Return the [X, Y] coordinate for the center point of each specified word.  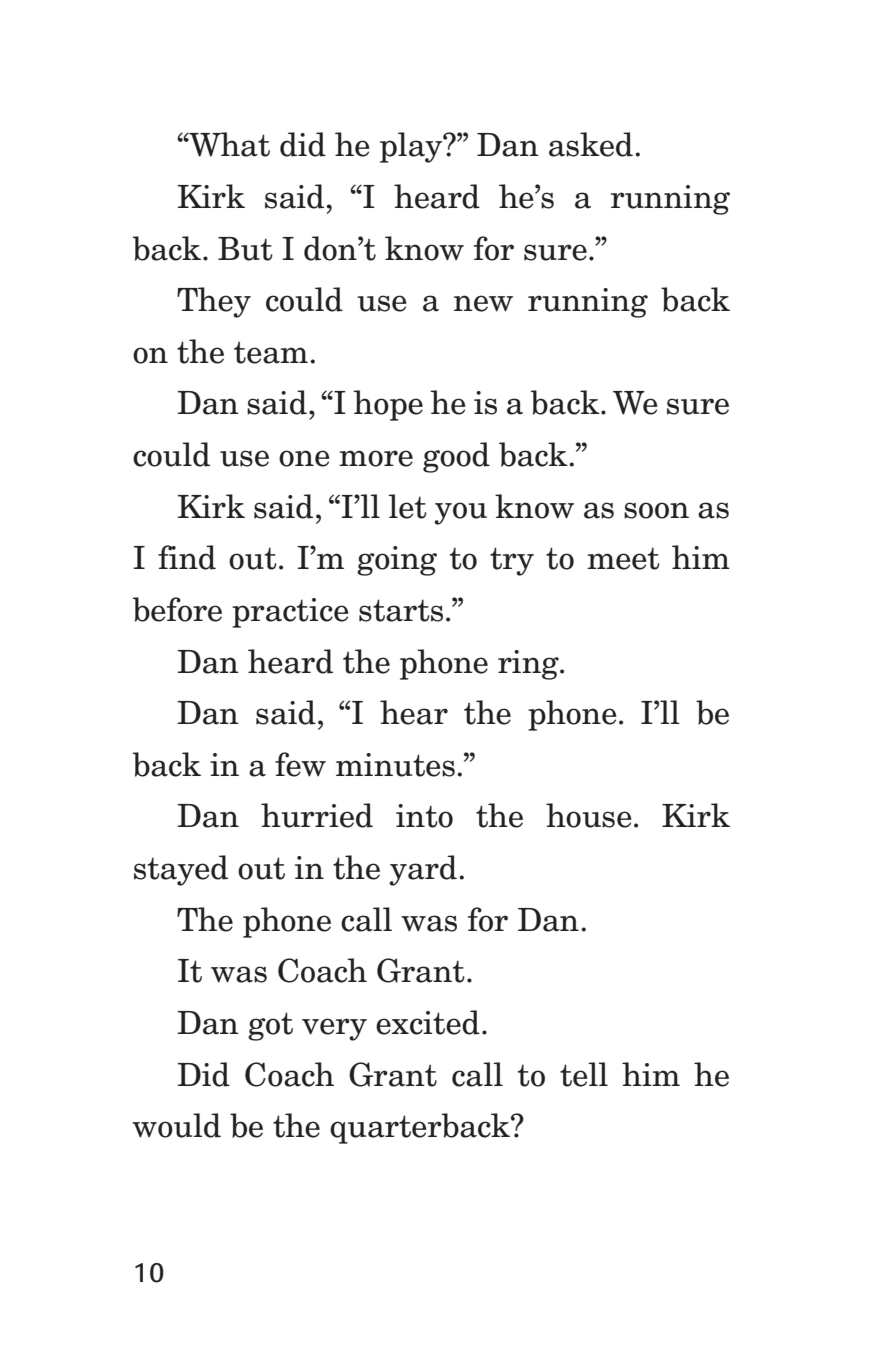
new [483, 303]
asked [591, 144]
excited [428, 1022]
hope [388, 405]
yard [423, 870]
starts [401, 610]
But [245, 249]
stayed [181, 870]
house [589, 815]
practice [290, 613]
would [176, 1125]
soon [656, 510]
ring [529, 665]
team [271, 352]
